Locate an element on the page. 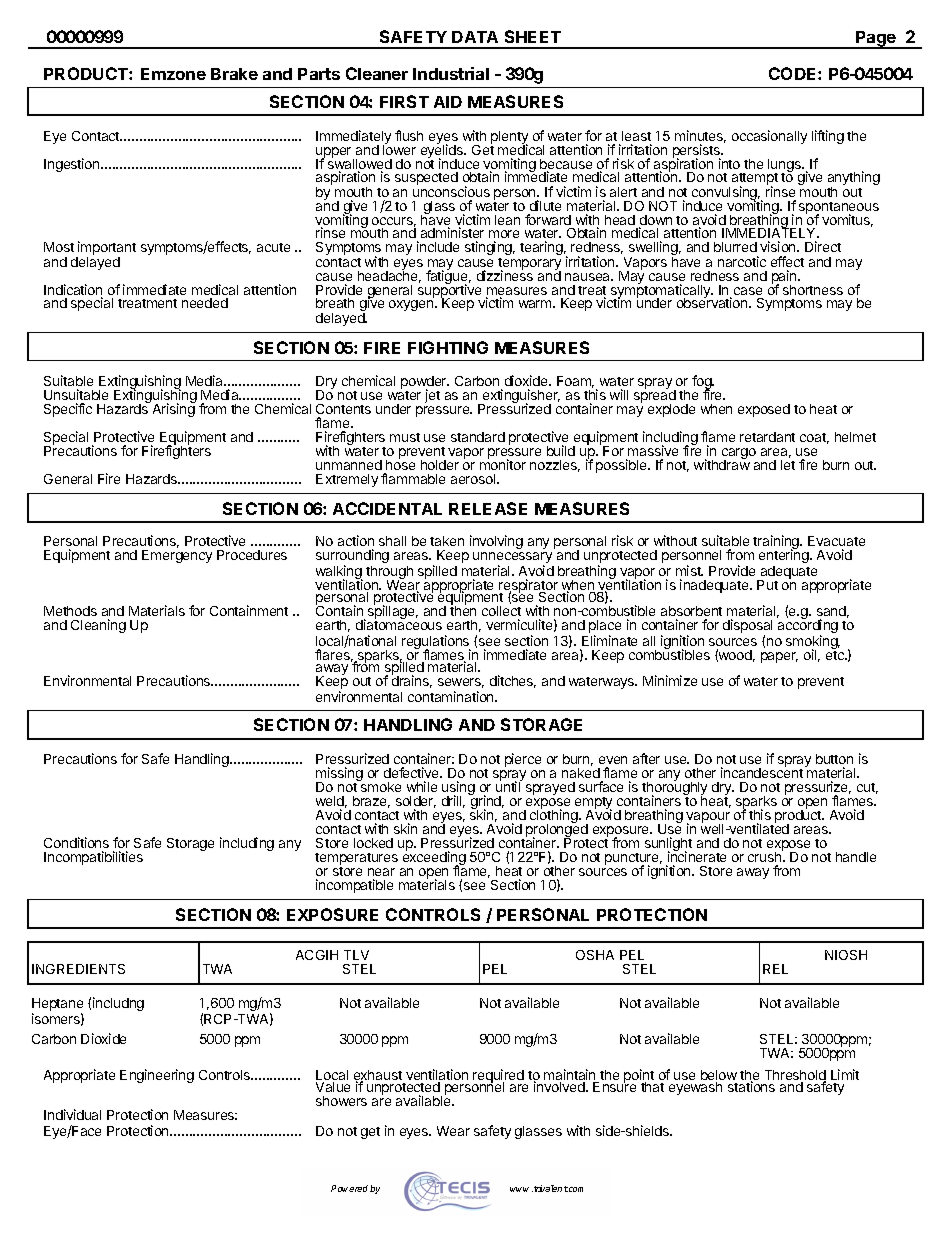 The height and width of the image is (1233, 952). incandescent is located at coordinates (762, 772).
